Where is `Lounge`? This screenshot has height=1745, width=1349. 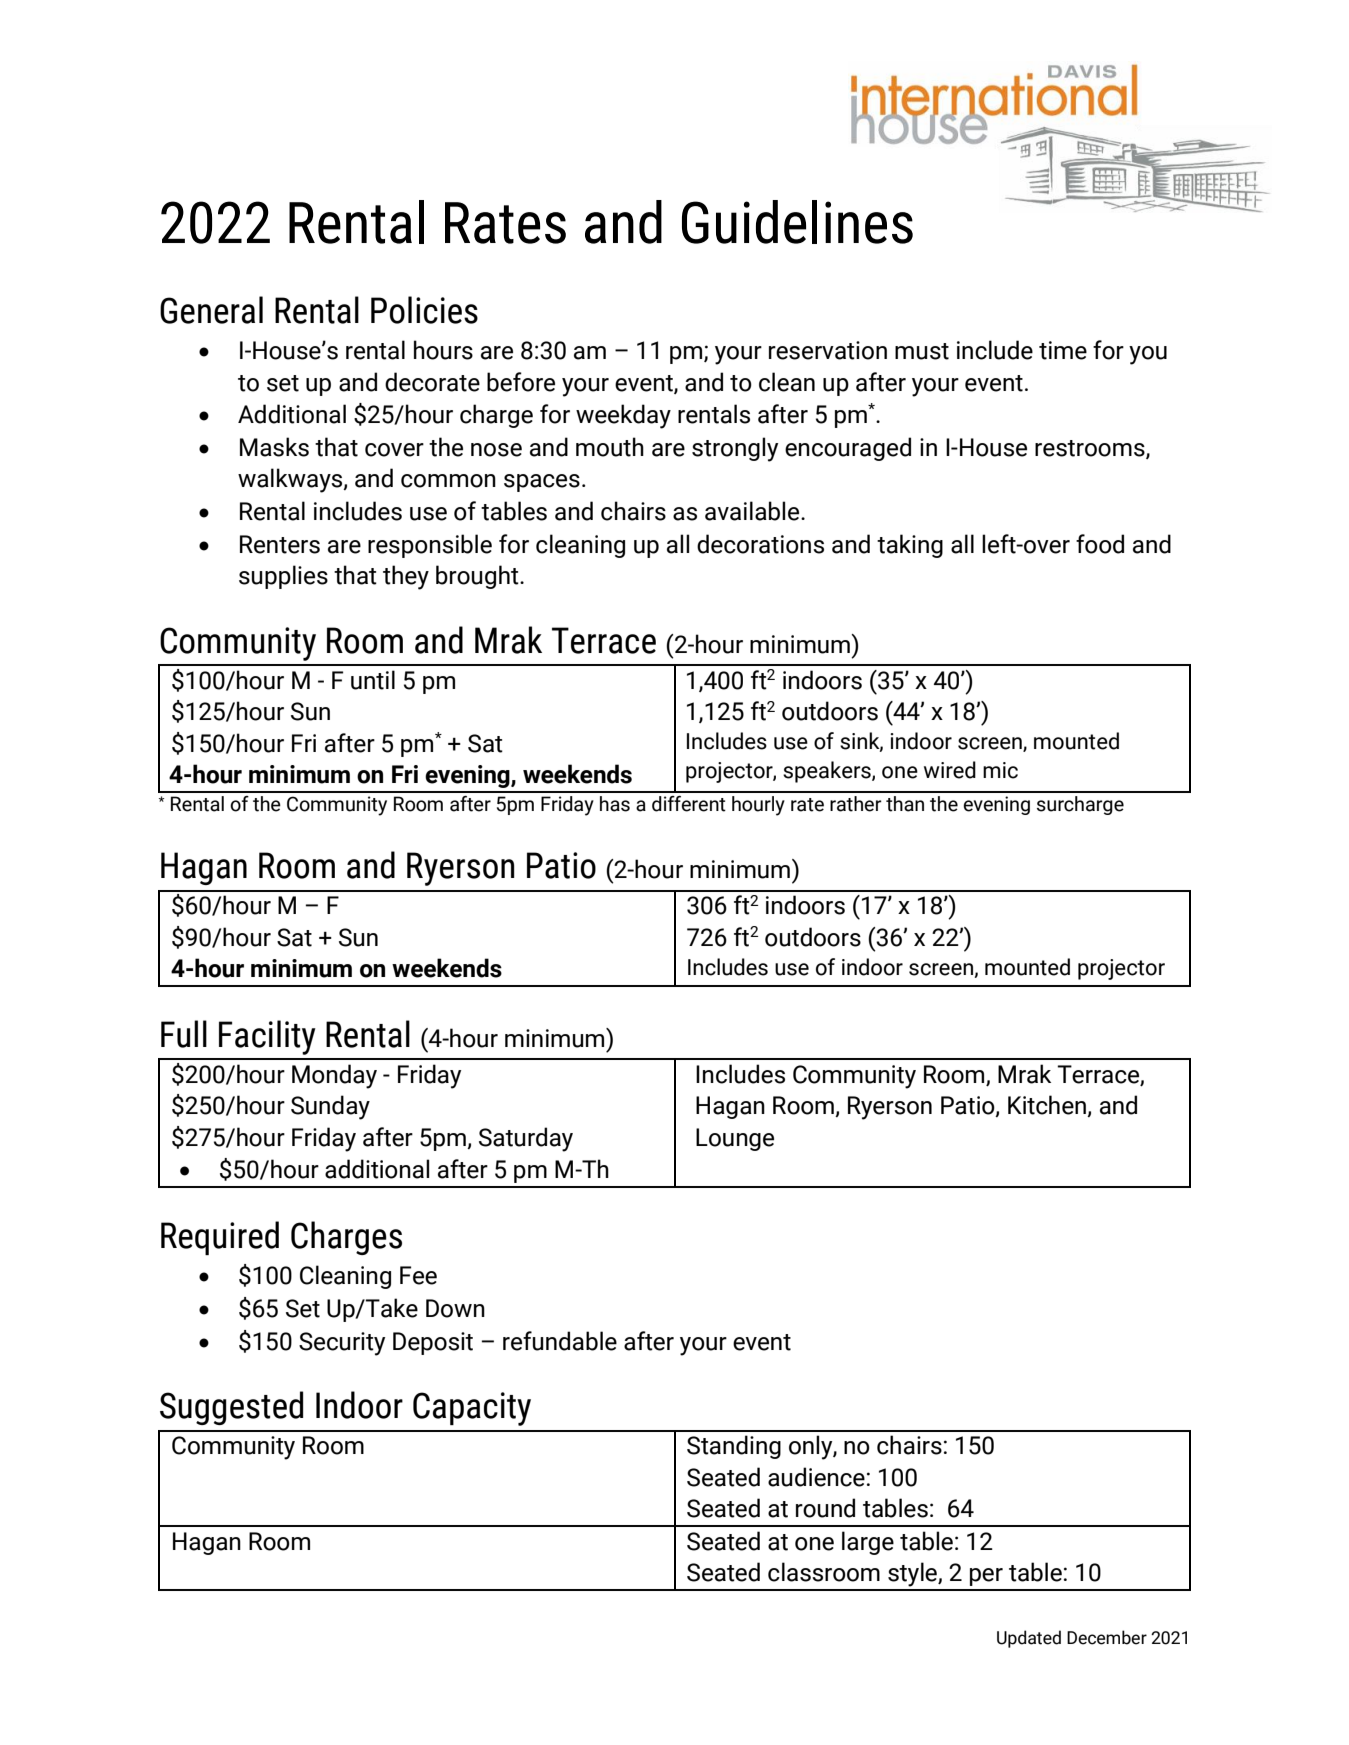 Lounge is located at coordinates (735, 1139).
